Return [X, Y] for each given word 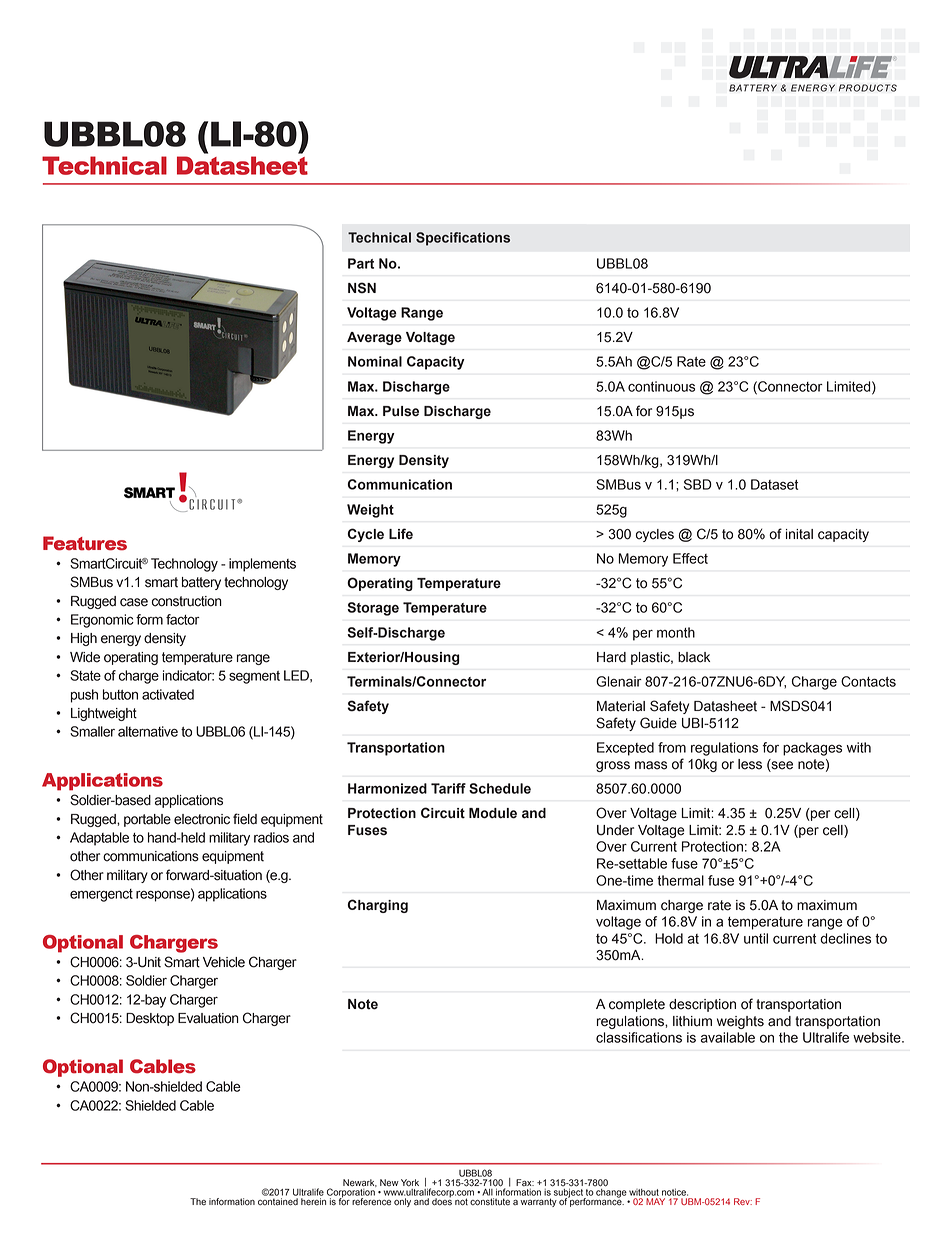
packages [812, 749]
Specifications [463, 239]
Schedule [500, 788]
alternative [148, 731]
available [728, 1037]
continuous [661, 386]
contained [278, 1202]
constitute [490, 1202]
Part [361, 263]
